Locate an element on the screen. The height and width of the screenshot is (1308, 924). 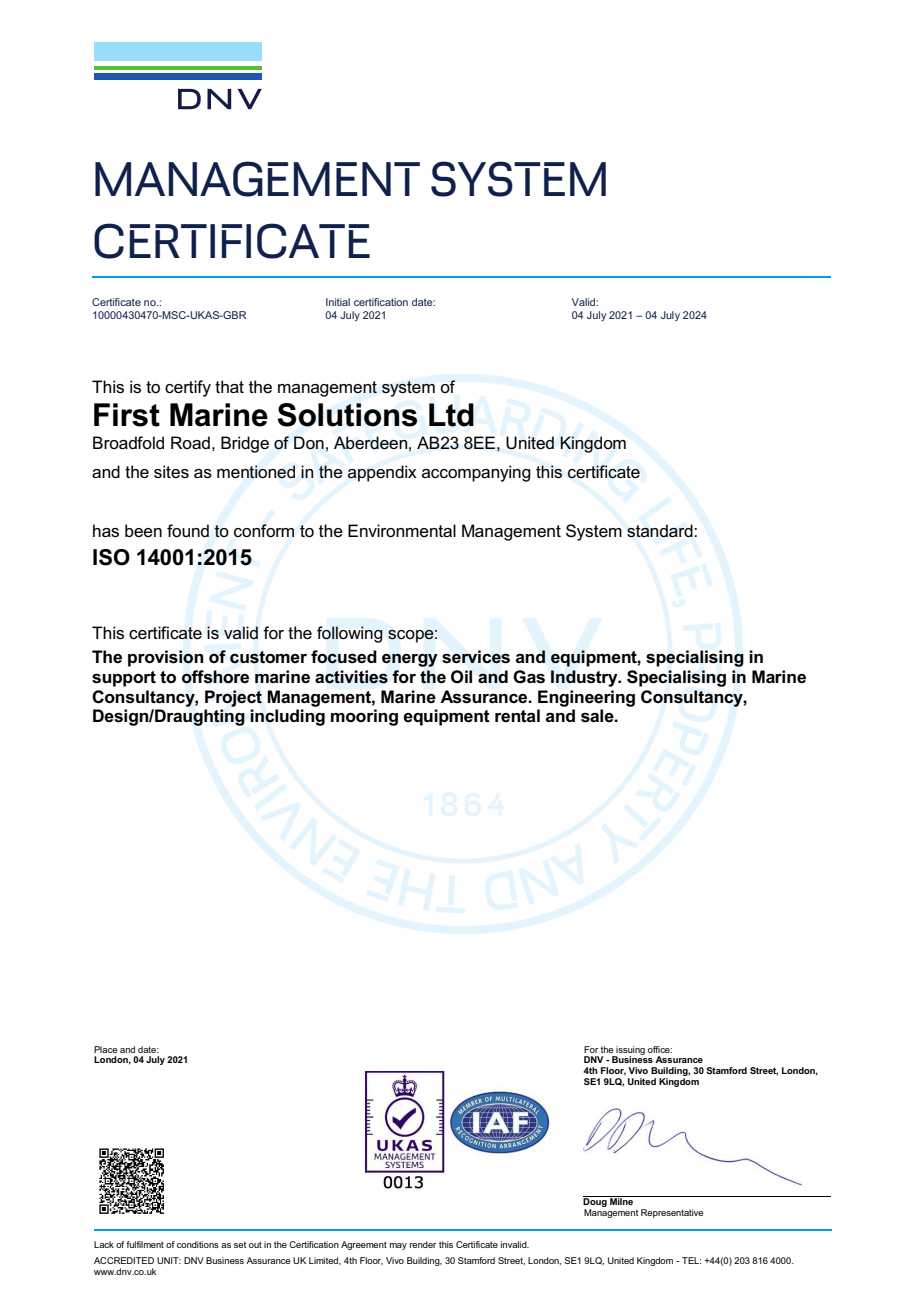
Engineering is located at coordinates (586, 698).
